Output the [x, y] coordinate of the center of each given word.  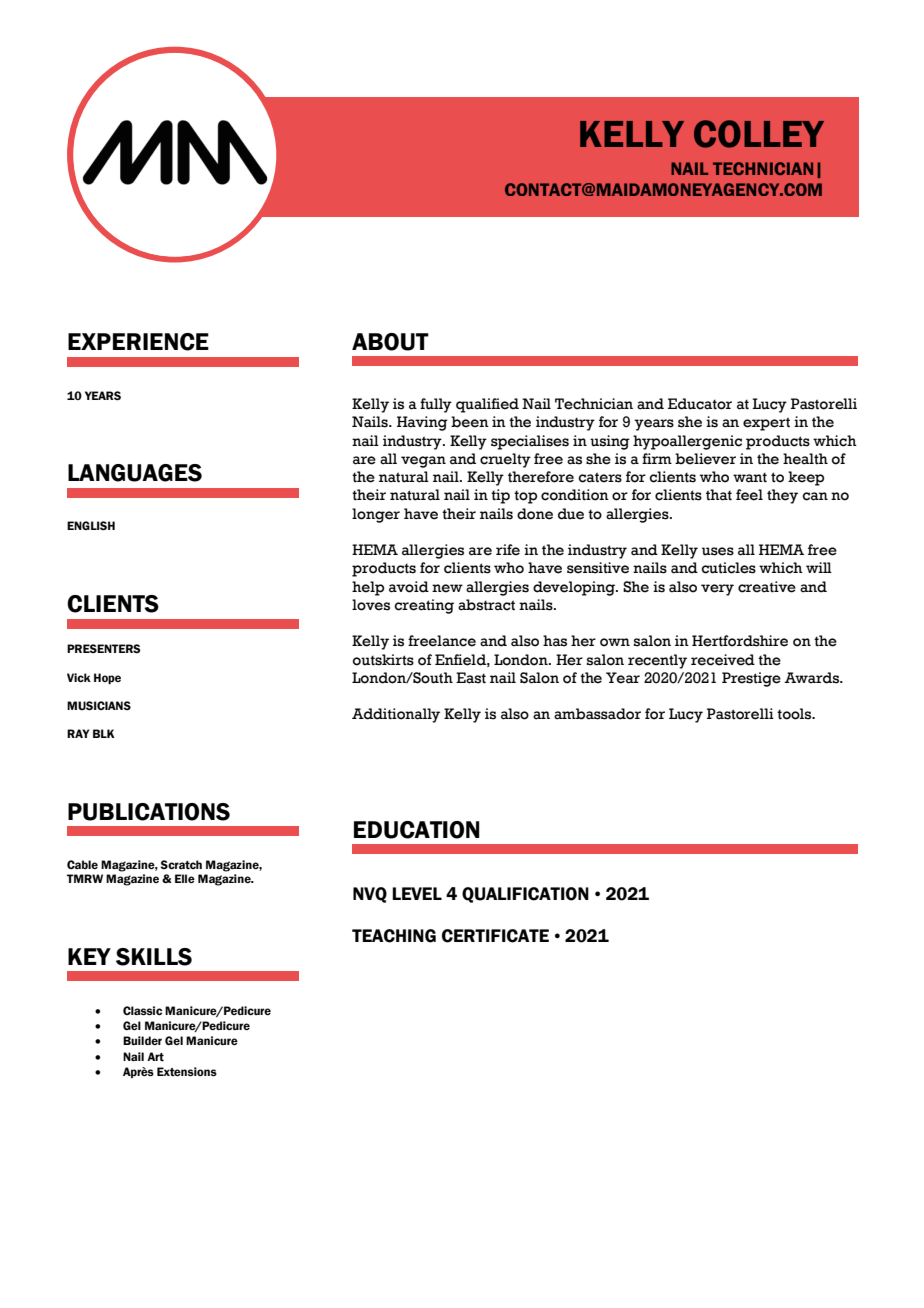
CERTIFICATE [495, 936]
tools [795, 714]
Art [155, 1056]
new [447, 588]
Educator [700, 404]
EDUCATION [417, 830]
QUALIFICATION [525, 895]
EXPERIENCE [138, 342]
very [717, 590]
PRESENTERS [104, 648]
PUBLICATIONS [149, 812]
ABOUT [390, 342]
